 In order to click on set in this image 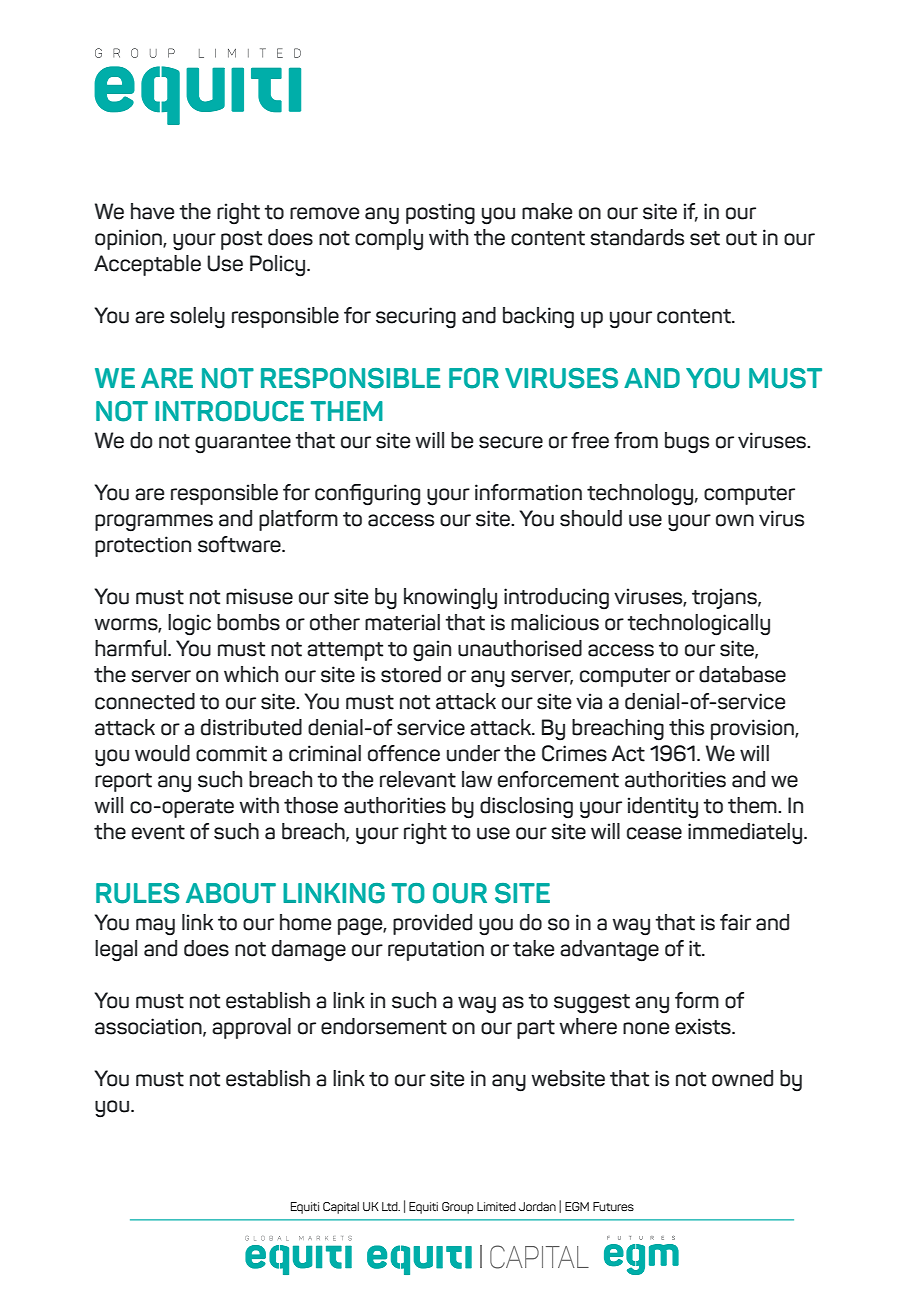, I will do `click(705, 238)`.
